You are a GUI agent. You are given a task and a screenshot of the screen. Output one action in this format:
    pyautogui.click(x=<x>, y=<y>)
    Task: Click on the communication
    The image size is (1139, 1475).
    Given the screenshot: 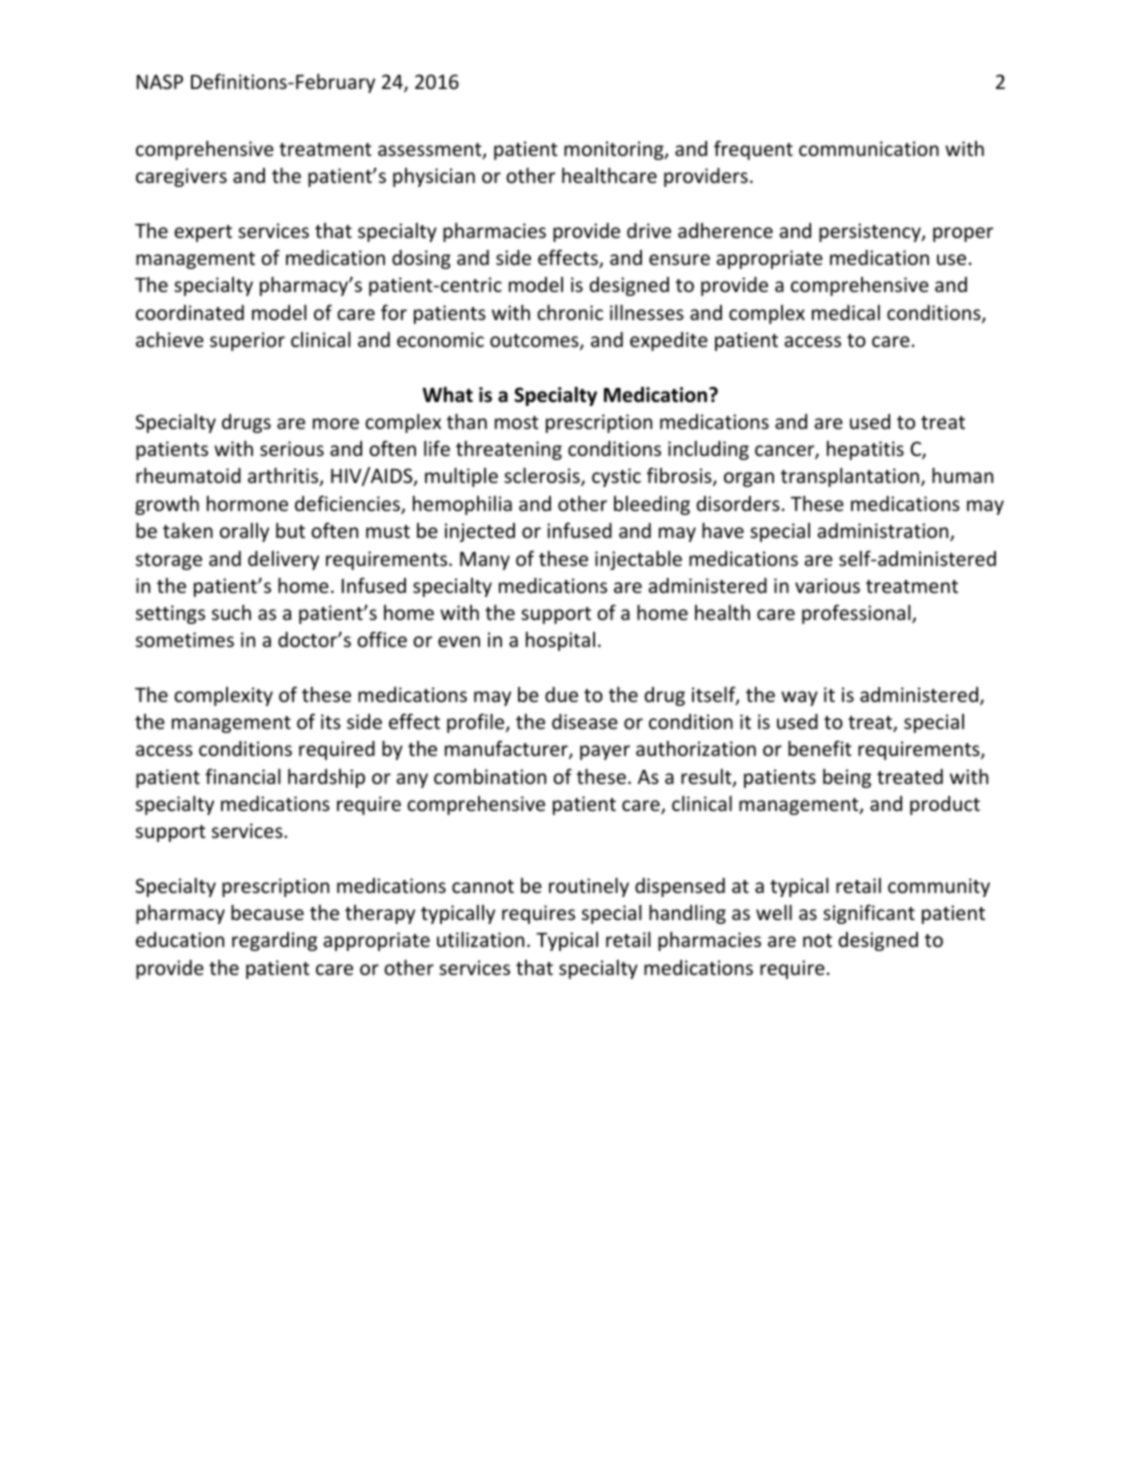 What is the action you would take?
    pyautogui.click(x=869, y=148)
